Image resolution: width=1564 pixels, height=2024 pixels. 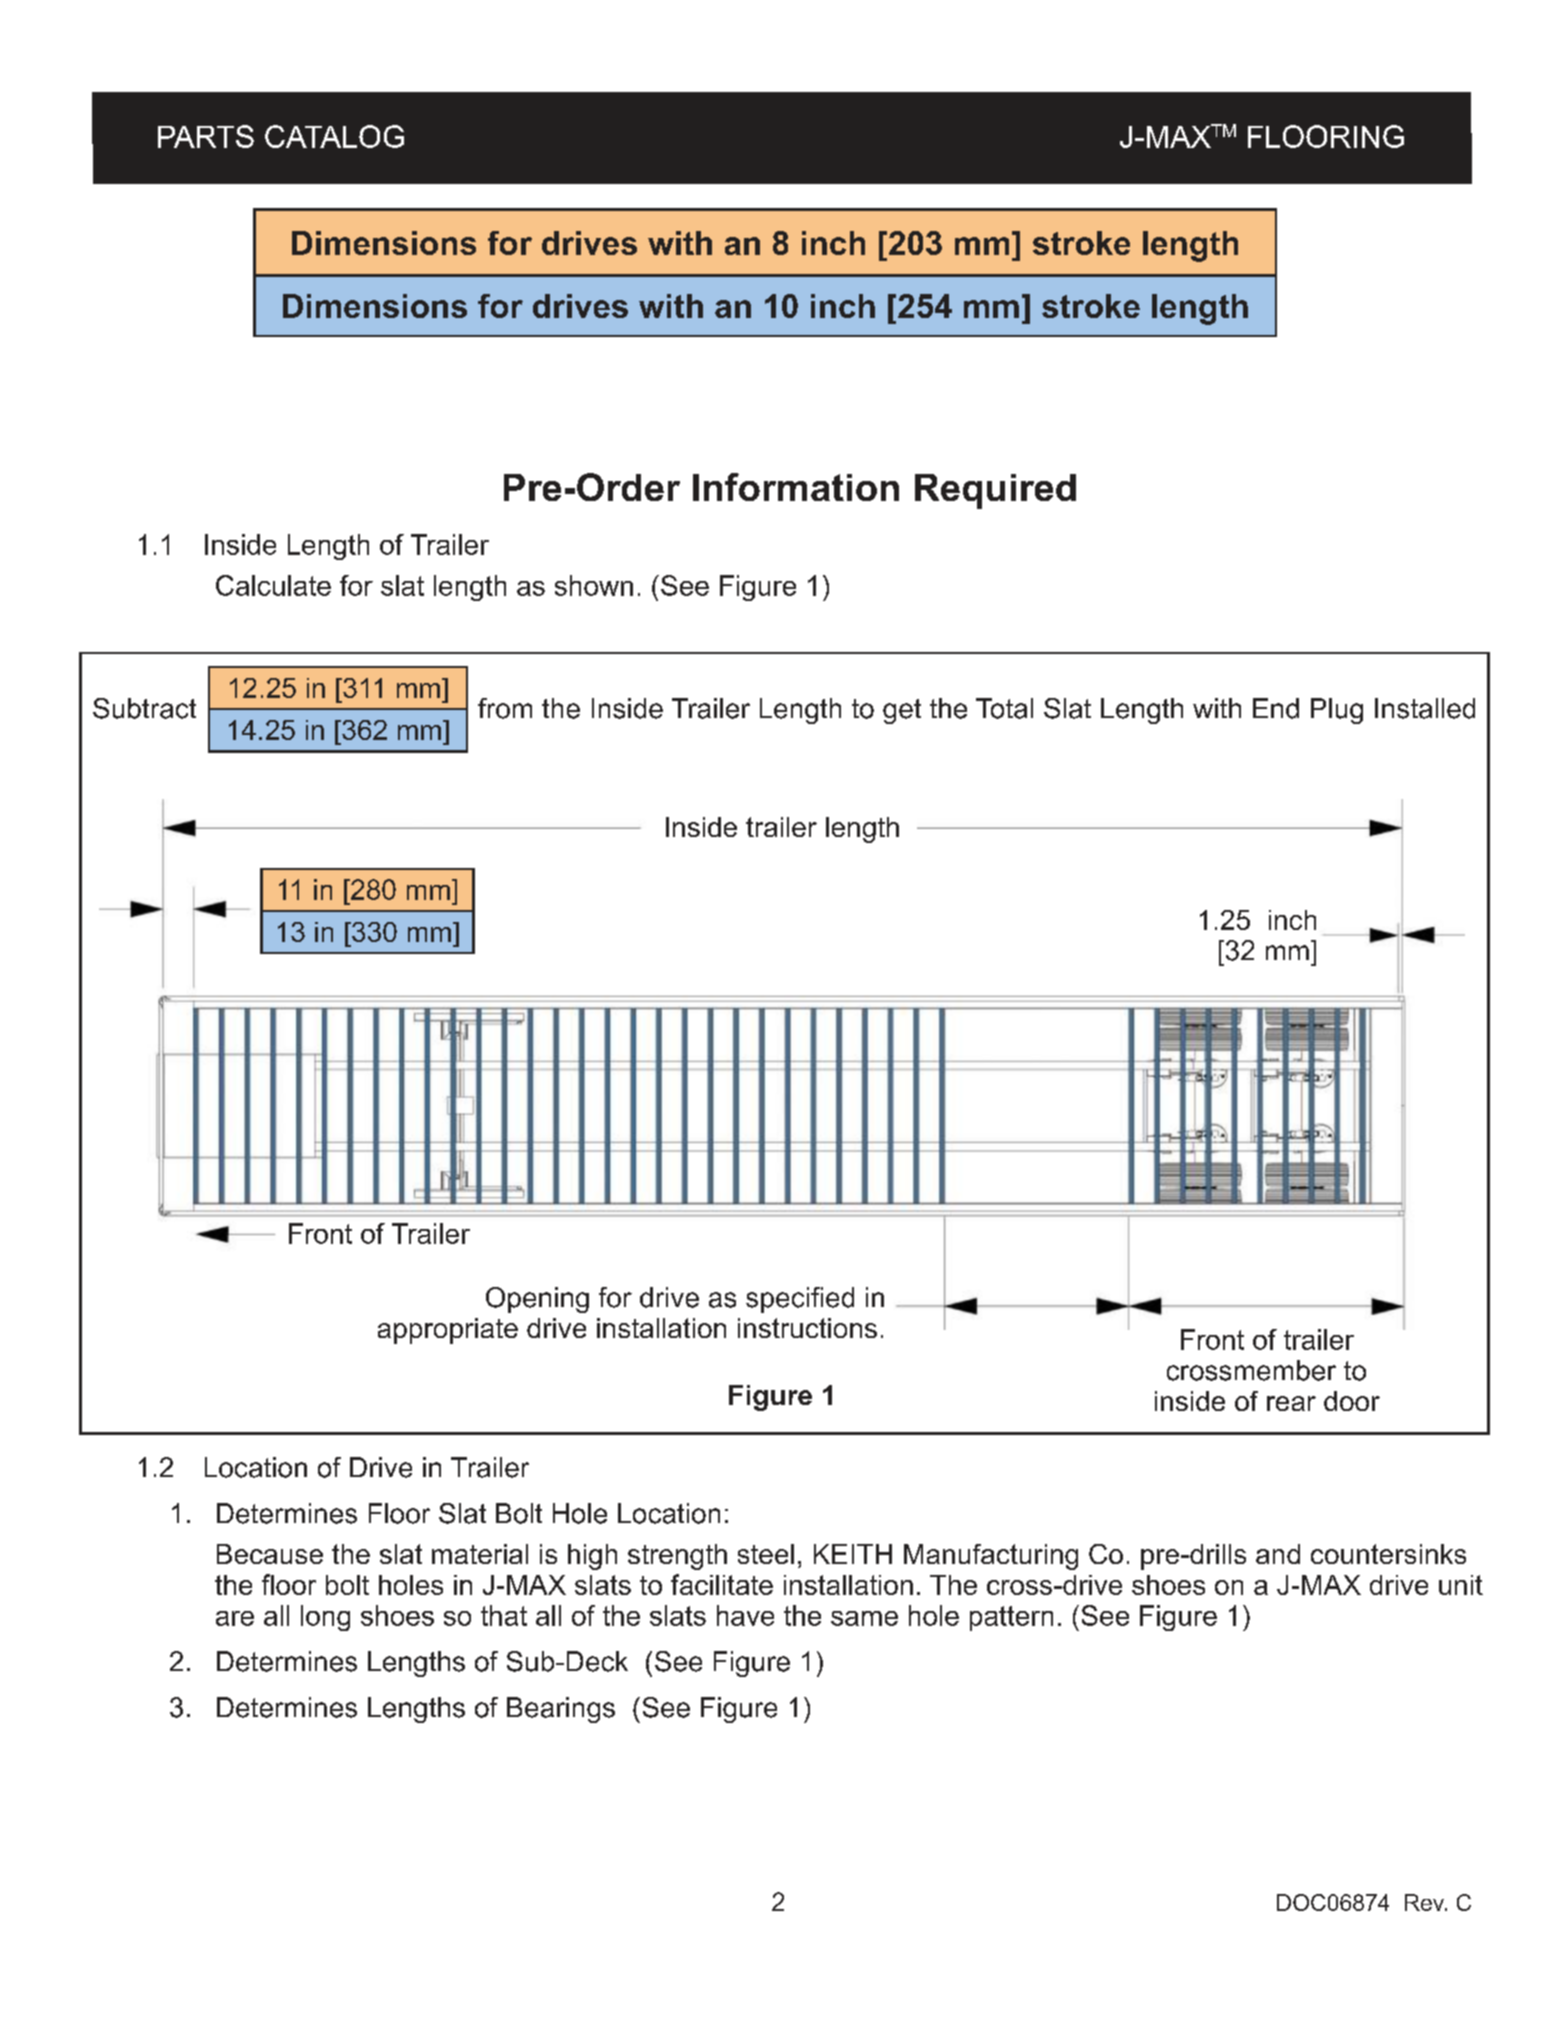 I want to click on same, so click(x=864, y=1618).
